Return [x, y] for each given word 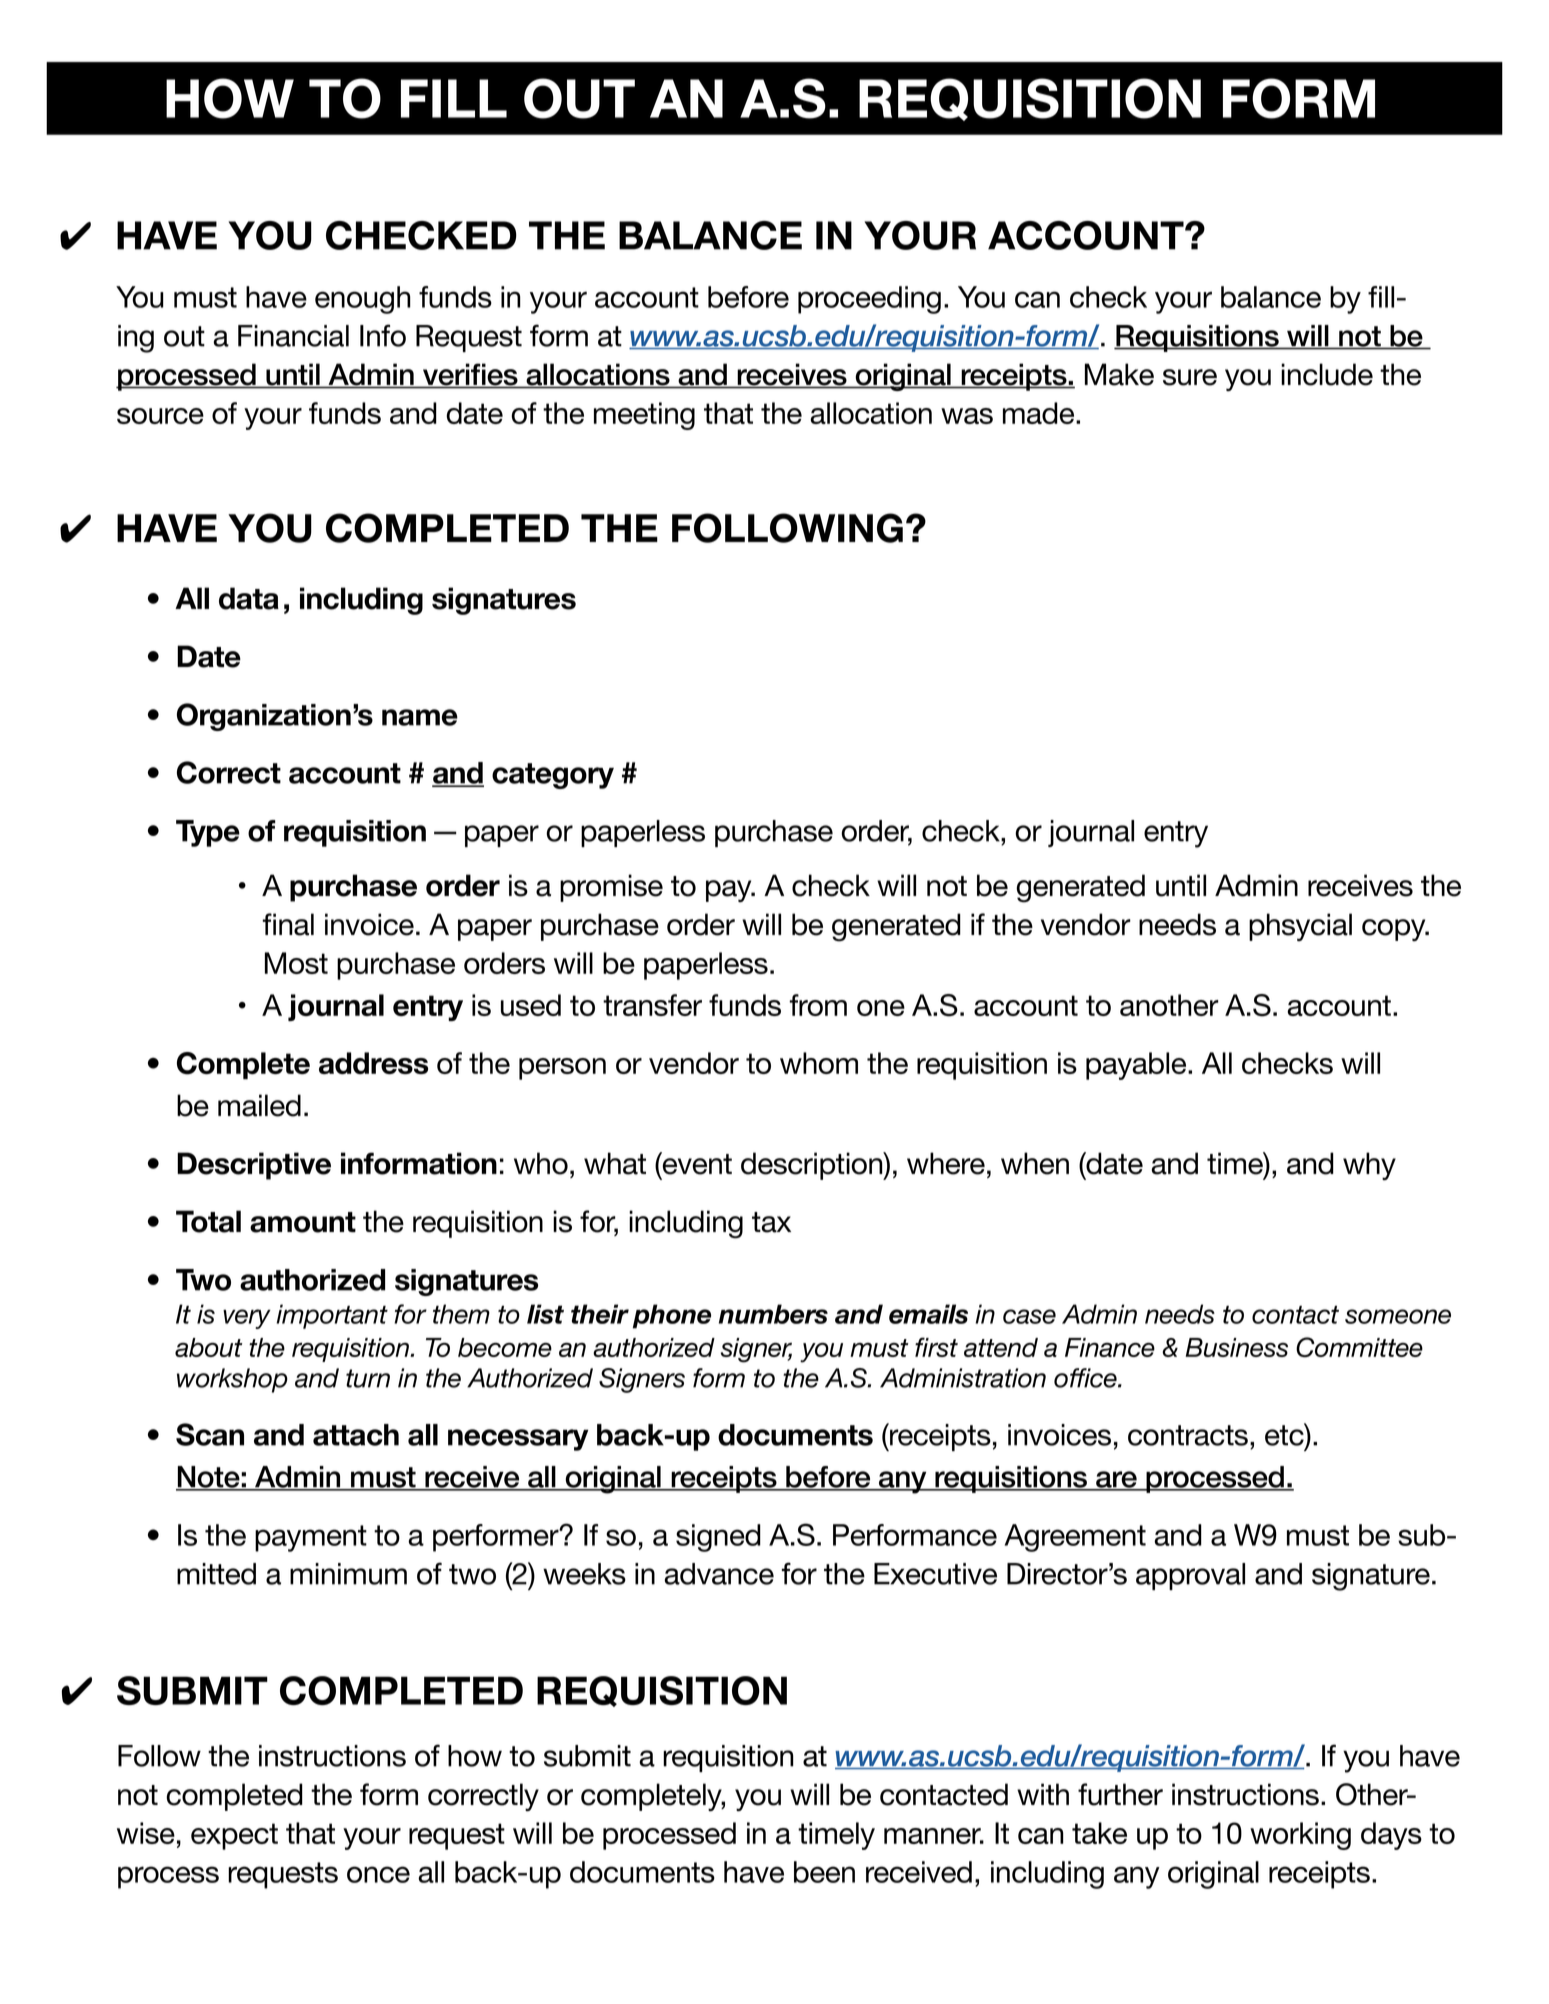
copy [1395, 930]
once [378, 1874]
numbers [773, 1314]
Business [1237, 1347]
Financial [293, 336]
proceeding [869, 300]
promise [611, 888]
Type [208, 833]
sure [1190, 377]
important [332, 1316]
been [824, 1872]
